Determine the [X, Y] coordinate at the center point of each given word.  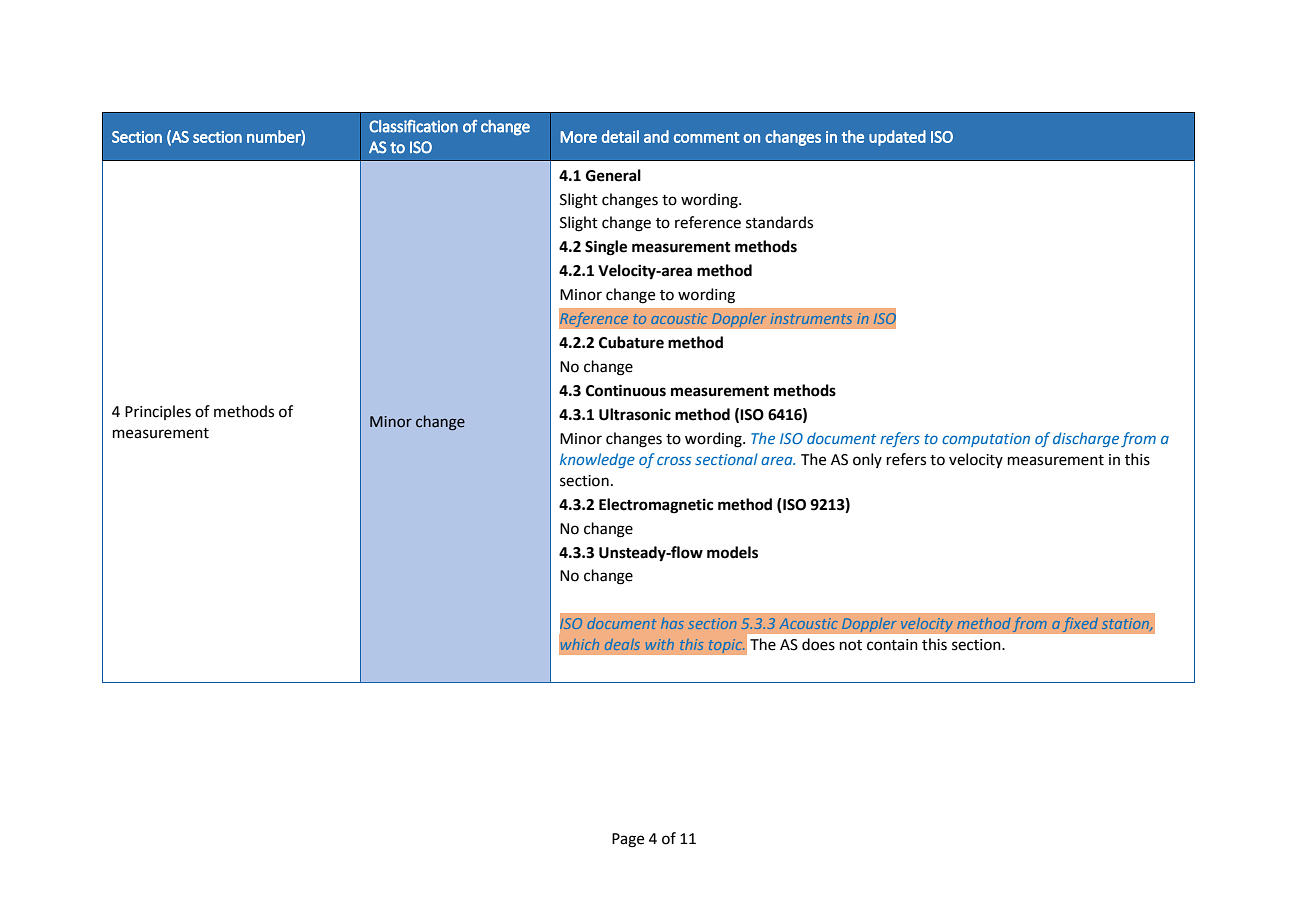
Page [628, 840]
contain [892, 645]
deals [622, 644]
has [672, 623]
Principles [158, 412]
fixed [1080, 625]
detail [620, 136]
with [660, 644]
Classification [413, 126]
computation [986, 440]
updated [897, 138]
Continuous [626, 390]
